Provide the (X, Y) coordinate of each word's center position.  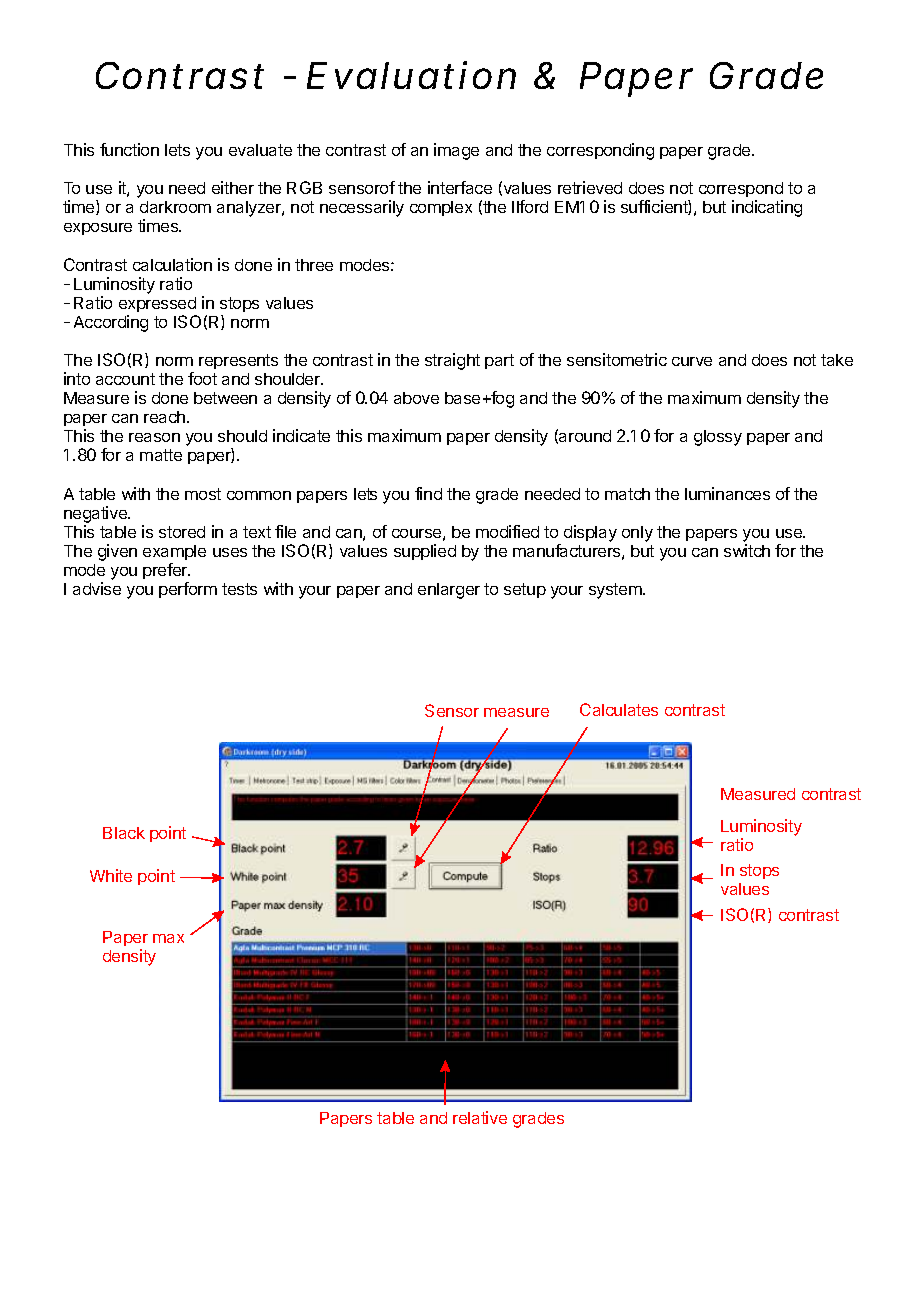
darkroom (175, 207)
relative (480, 1117)
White (111, 875)
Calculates (619, 709)
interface (460, 187)
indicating (767, 208)
